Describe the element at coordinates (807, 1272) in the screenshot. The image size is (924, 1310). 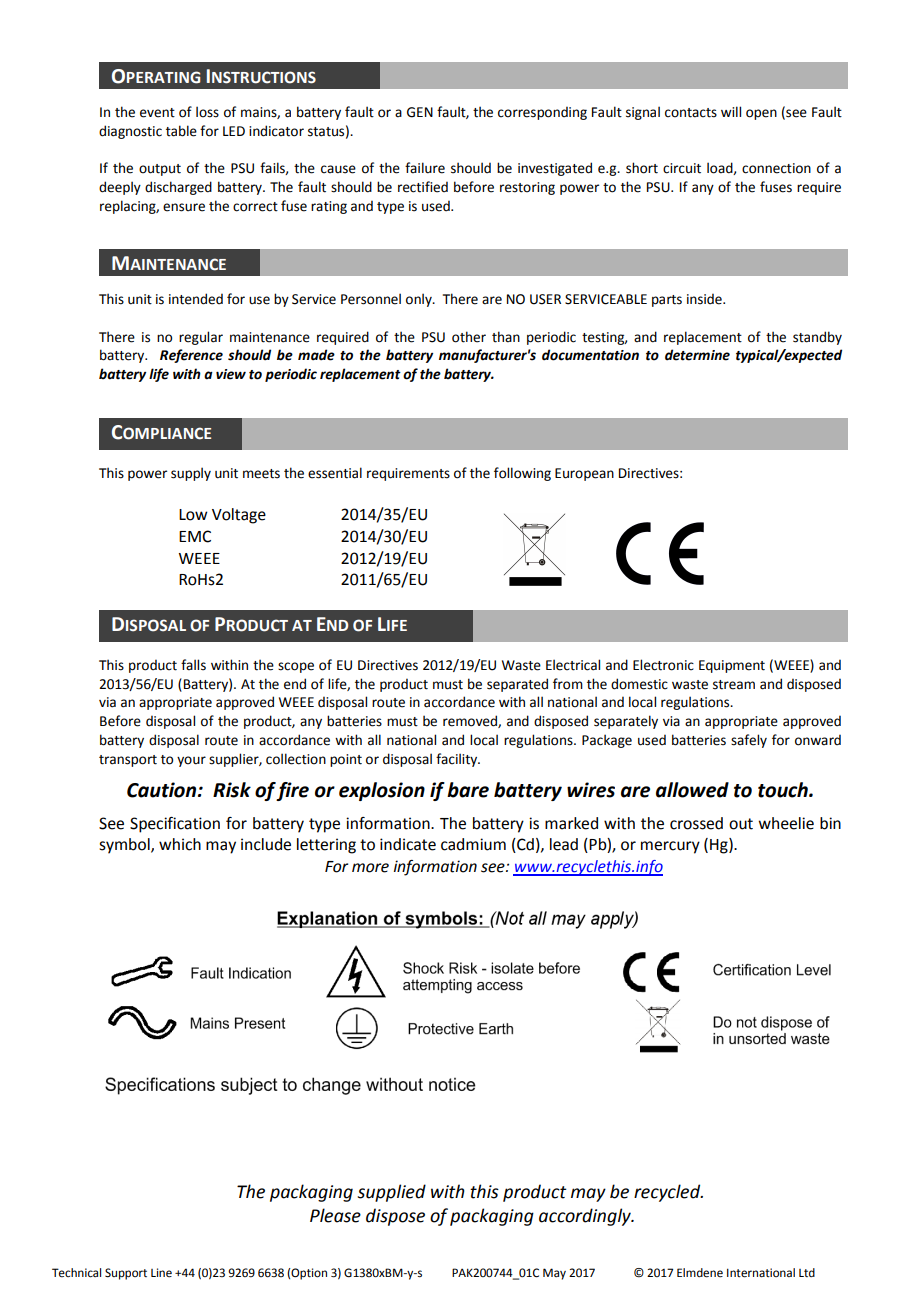
I see `Ltd` at that location.
